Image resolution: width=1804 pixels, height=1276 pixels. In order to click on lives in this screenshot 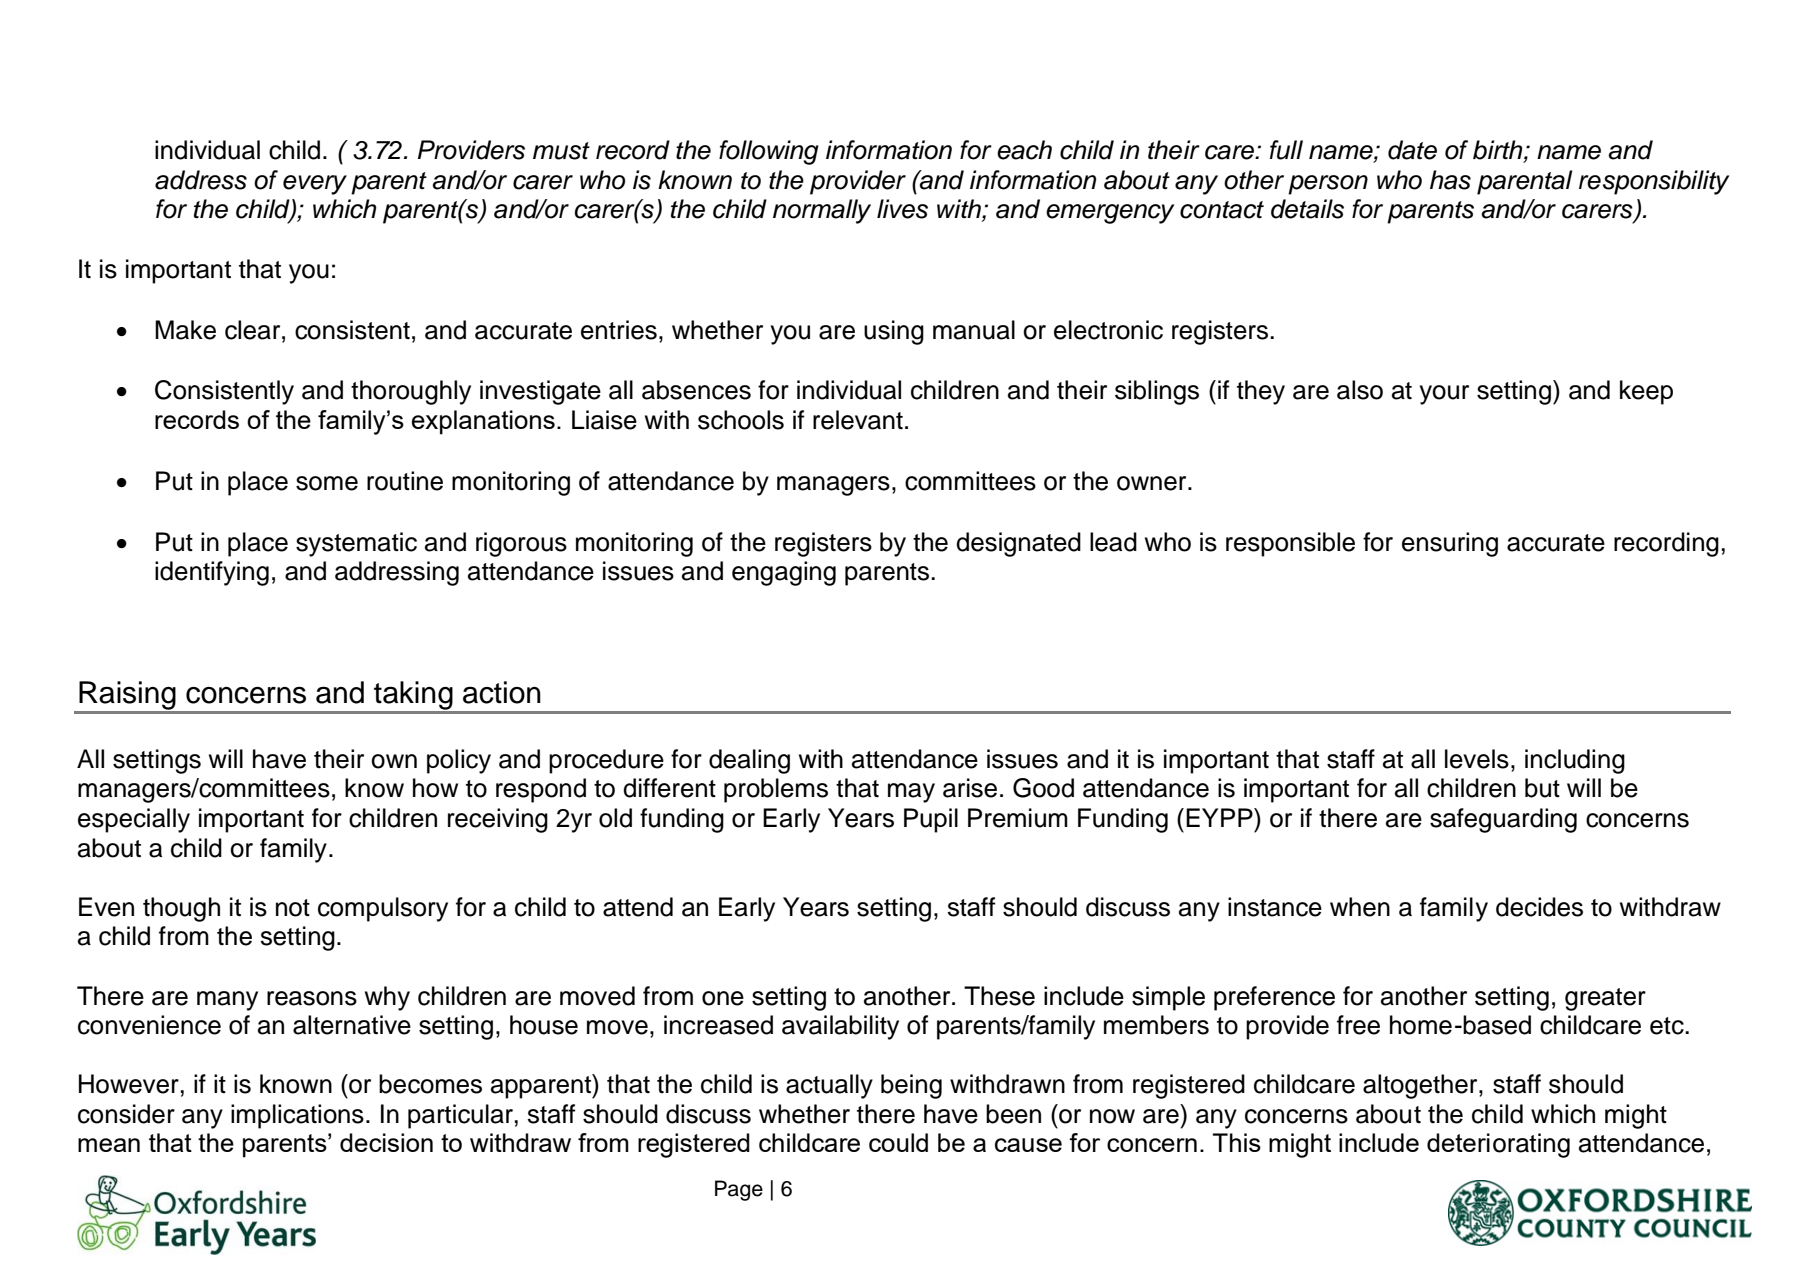, I will do `click(902, 209)`.
